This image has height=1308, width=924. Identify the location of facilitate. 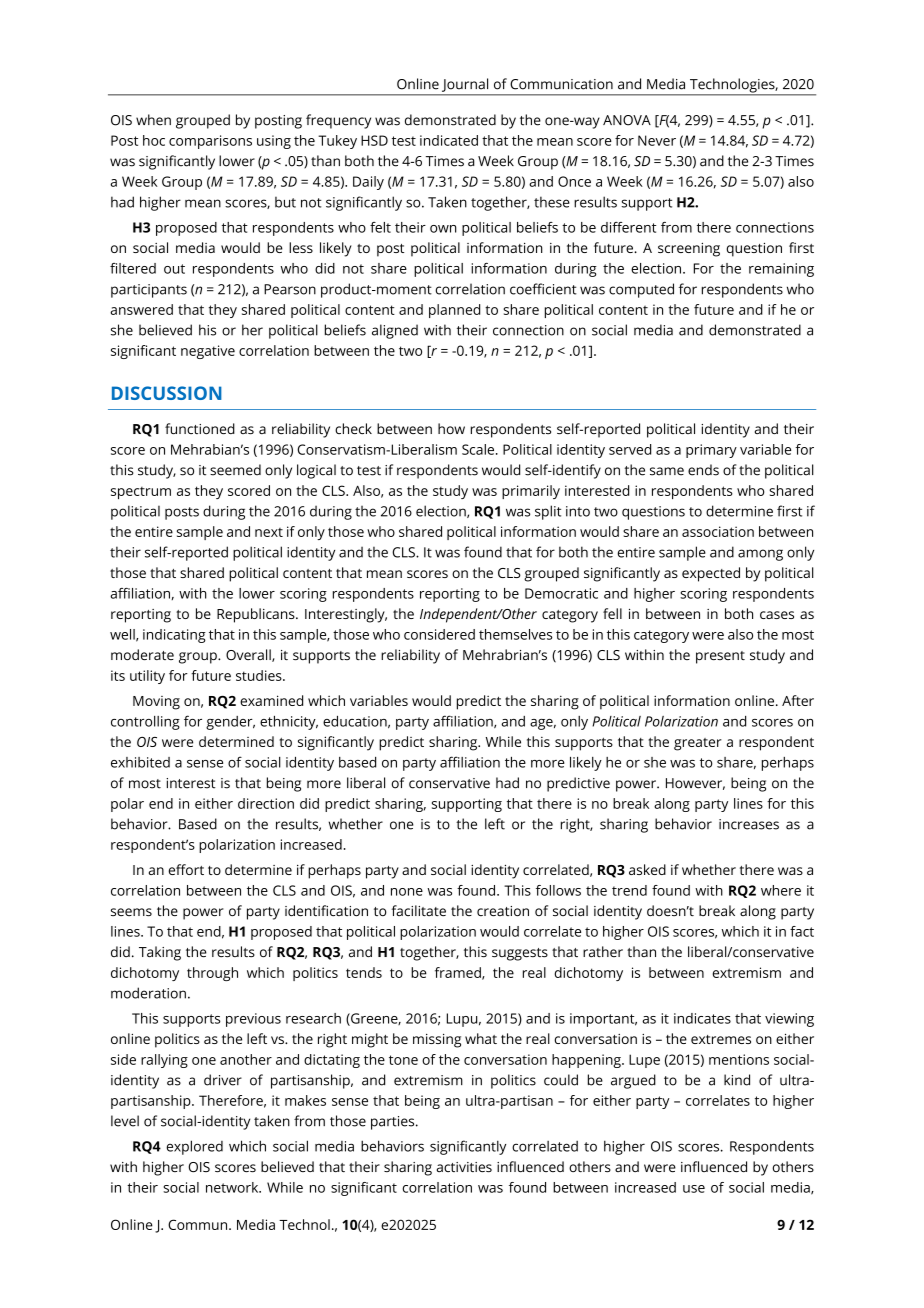
(418, 910).
